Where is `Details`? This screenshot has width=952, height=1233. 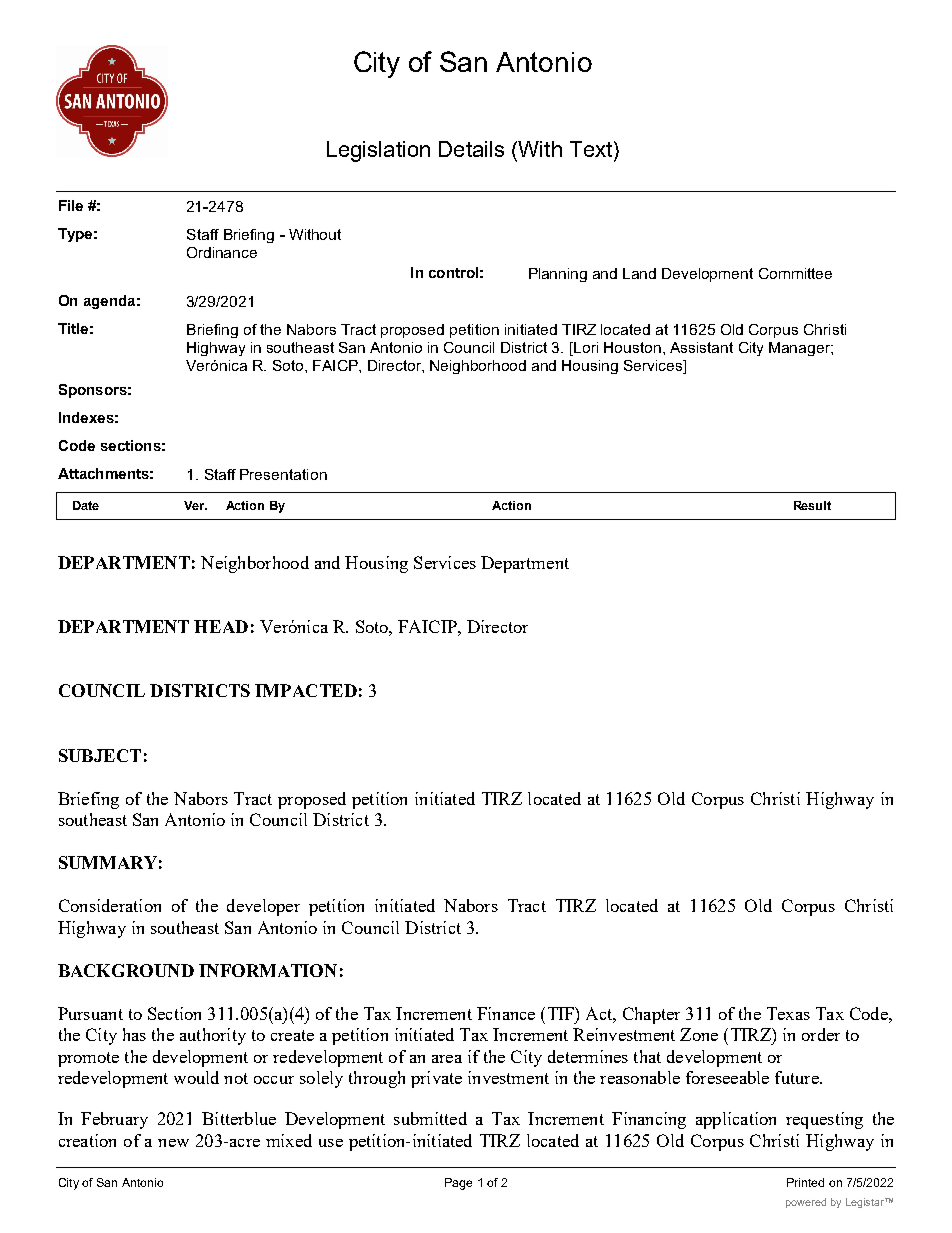
Details is located at coordinates (471, 149).
